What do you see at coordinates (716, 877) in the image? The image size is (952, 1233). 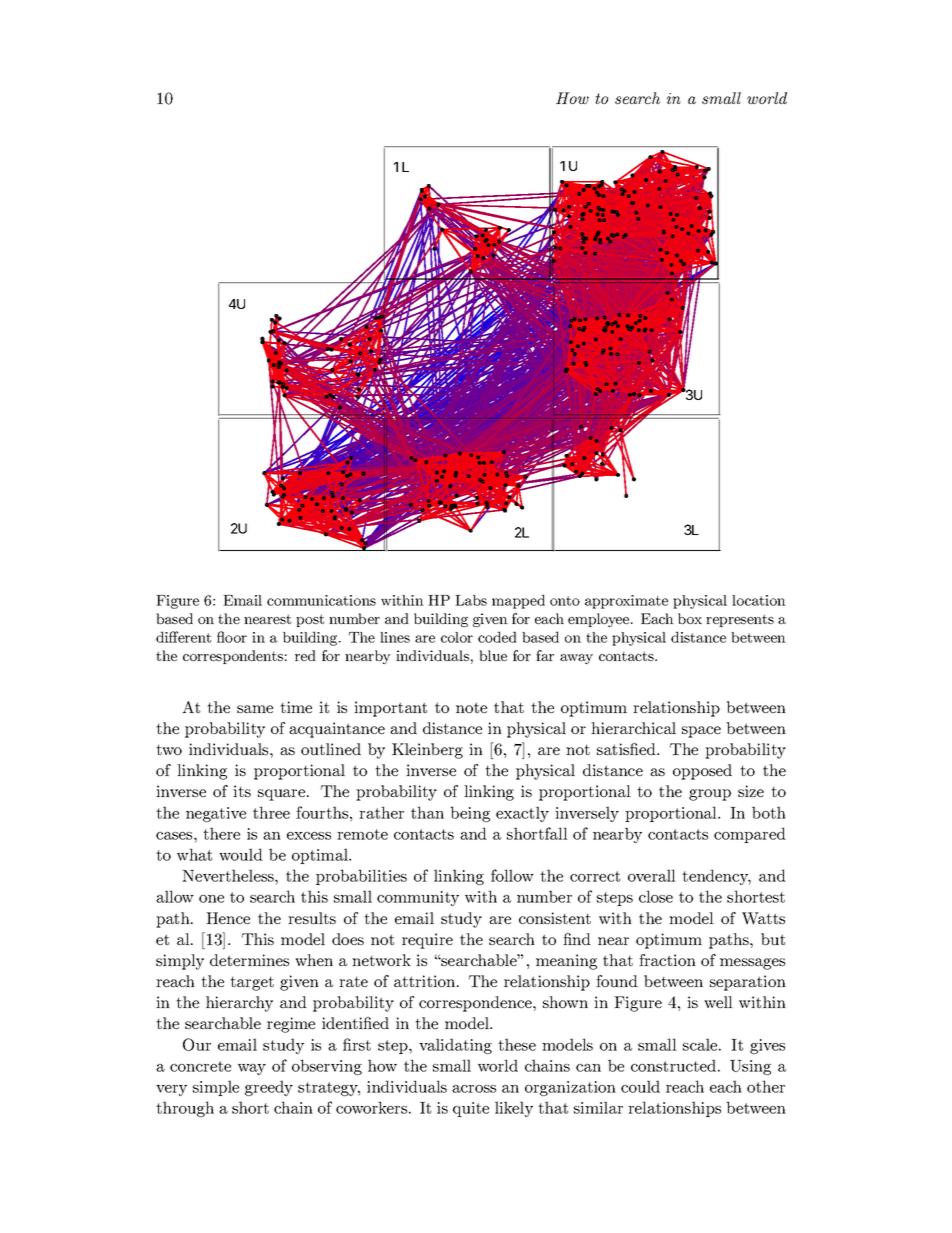 I see `tendency` at bounding box center [716, 877].
